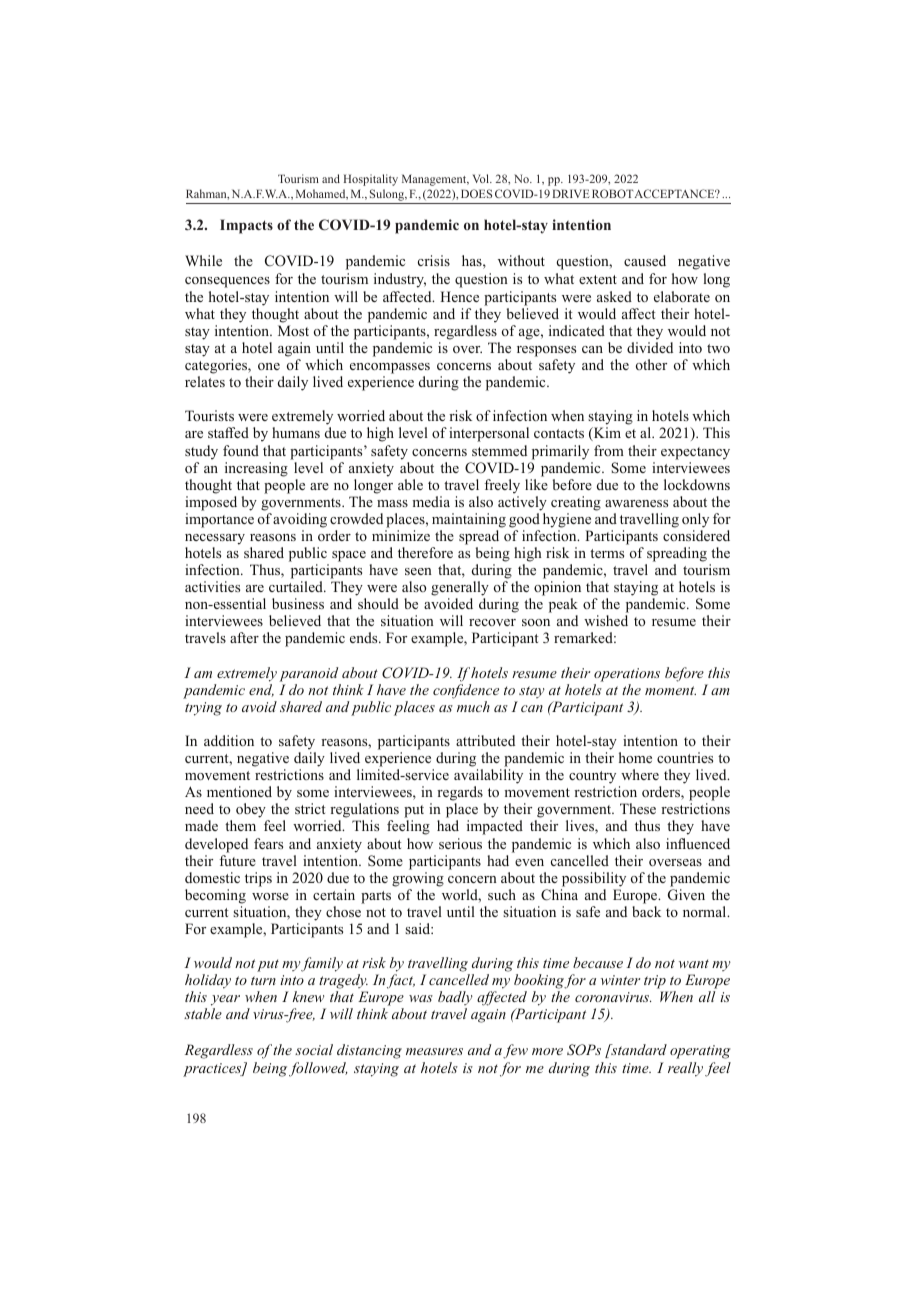 This screenshot has height=1308, width=924. Describe the element at coordinates (246, 226) in the screenshot. I see `Impacts` at that location.
